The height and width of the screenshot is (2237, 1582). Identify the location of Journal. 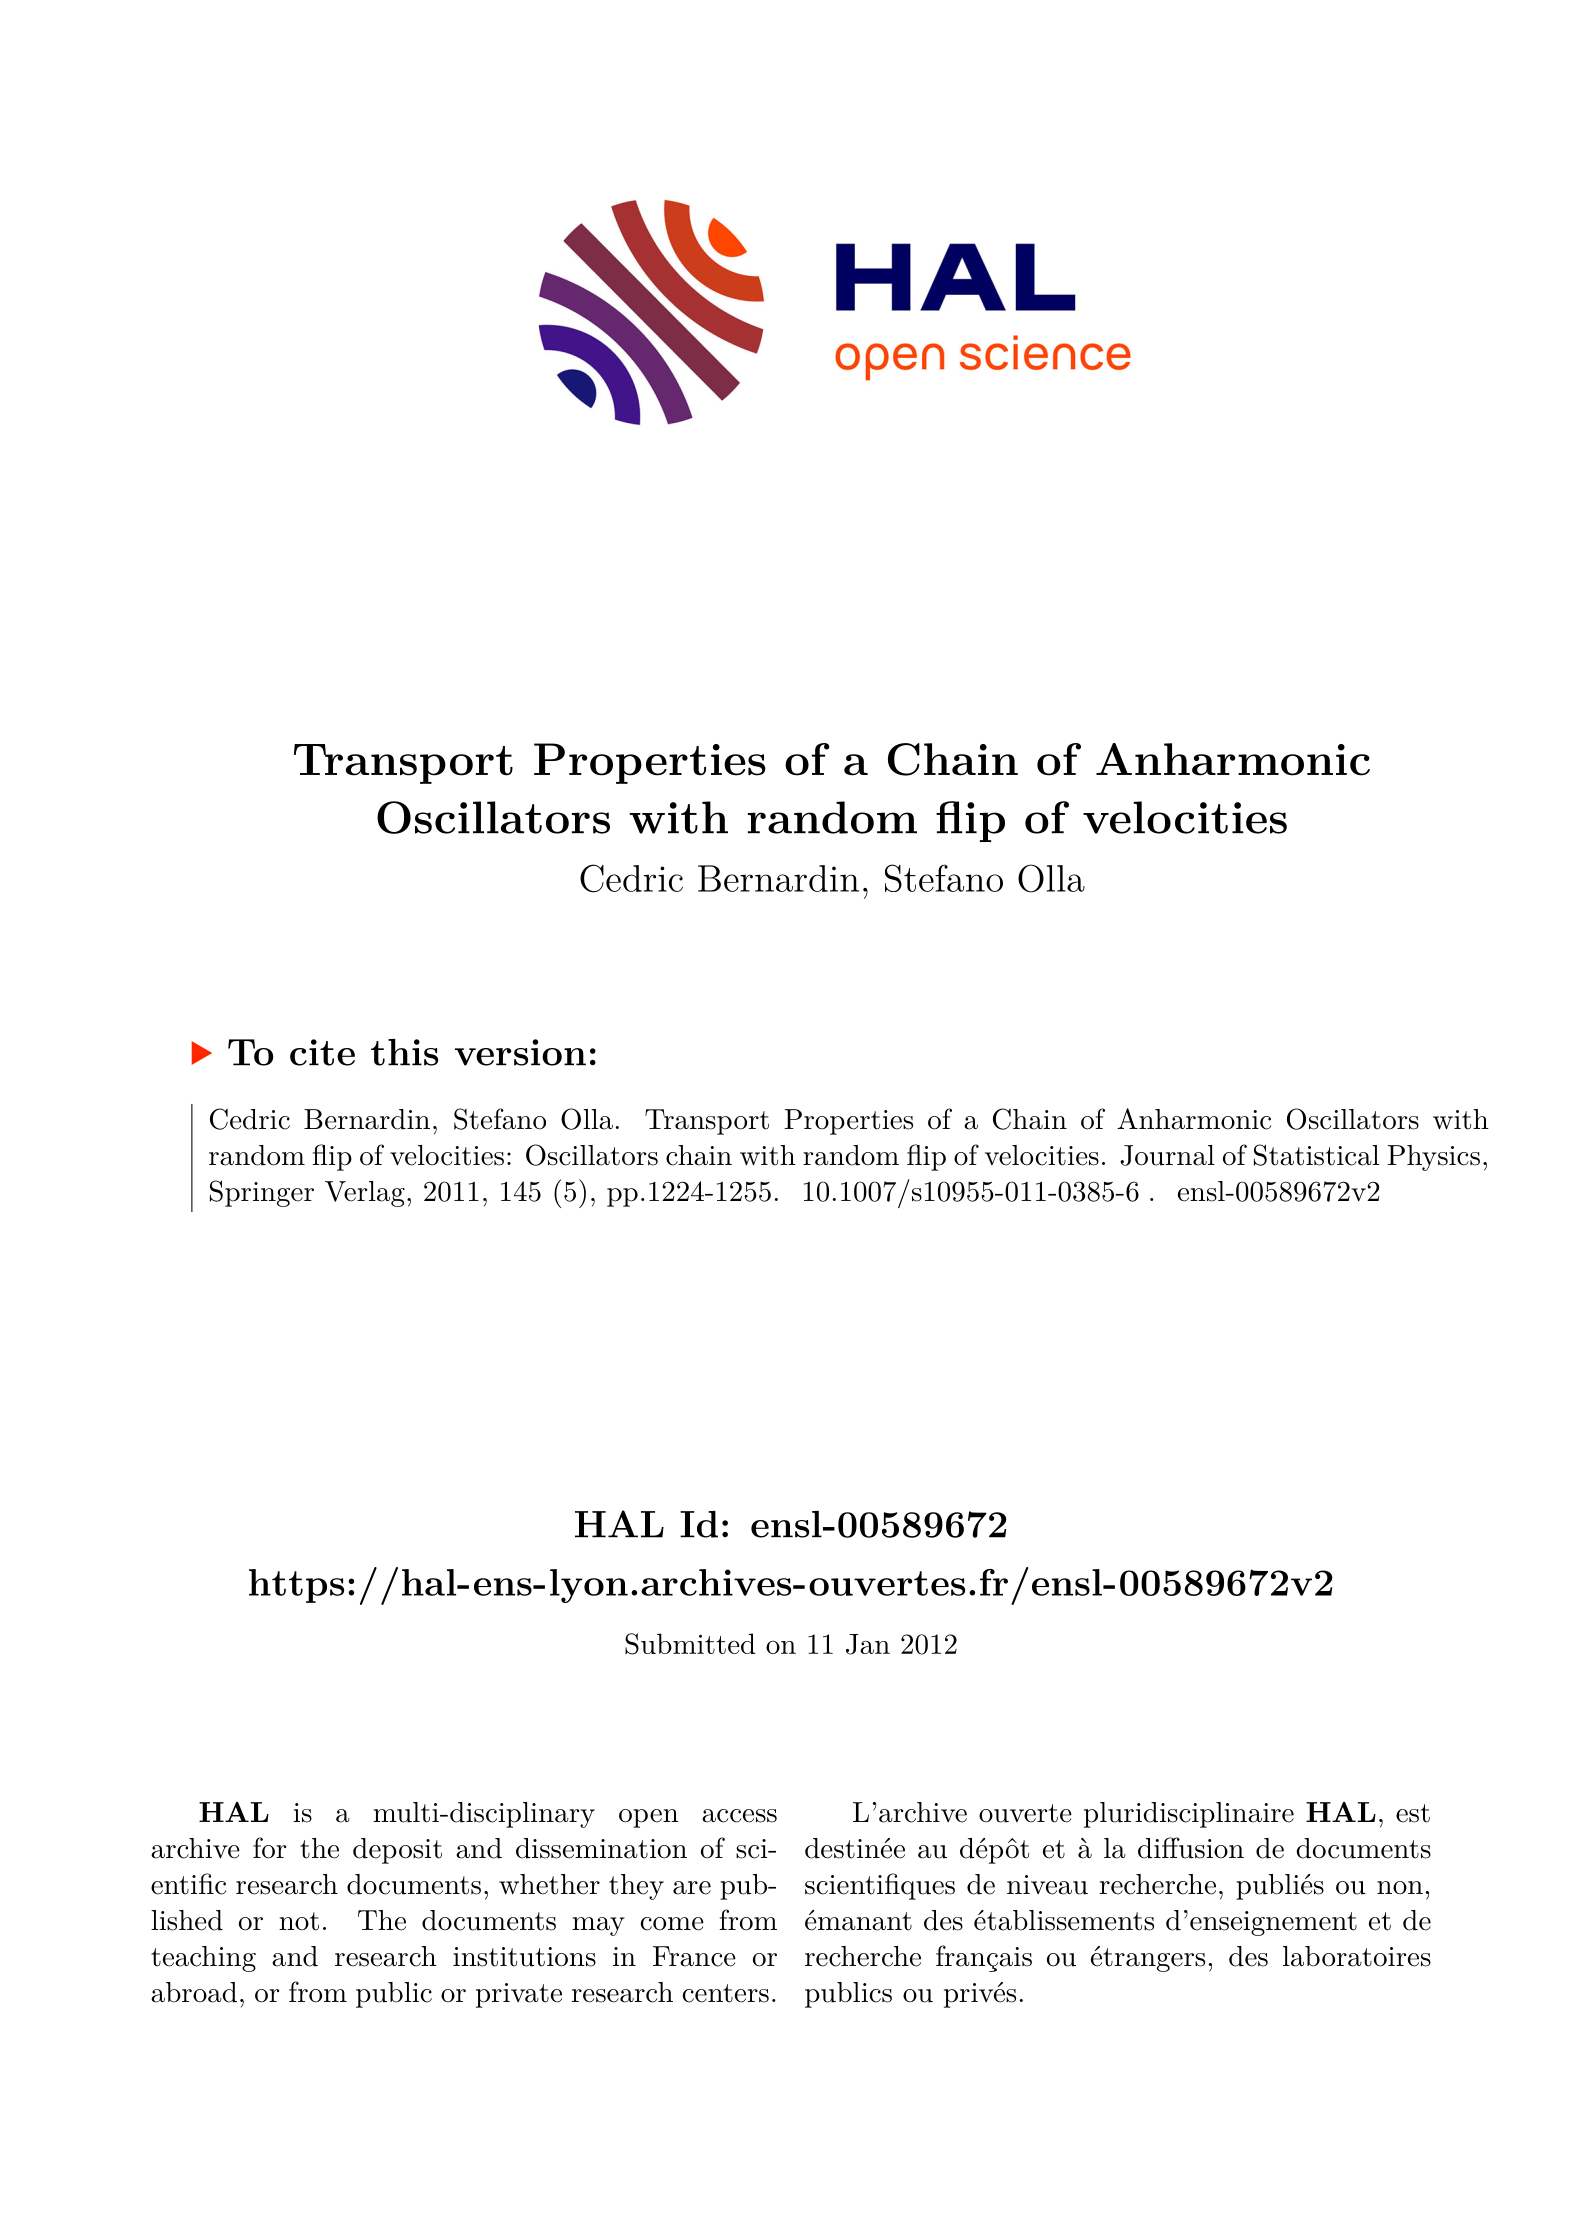
(1167, 1155).
